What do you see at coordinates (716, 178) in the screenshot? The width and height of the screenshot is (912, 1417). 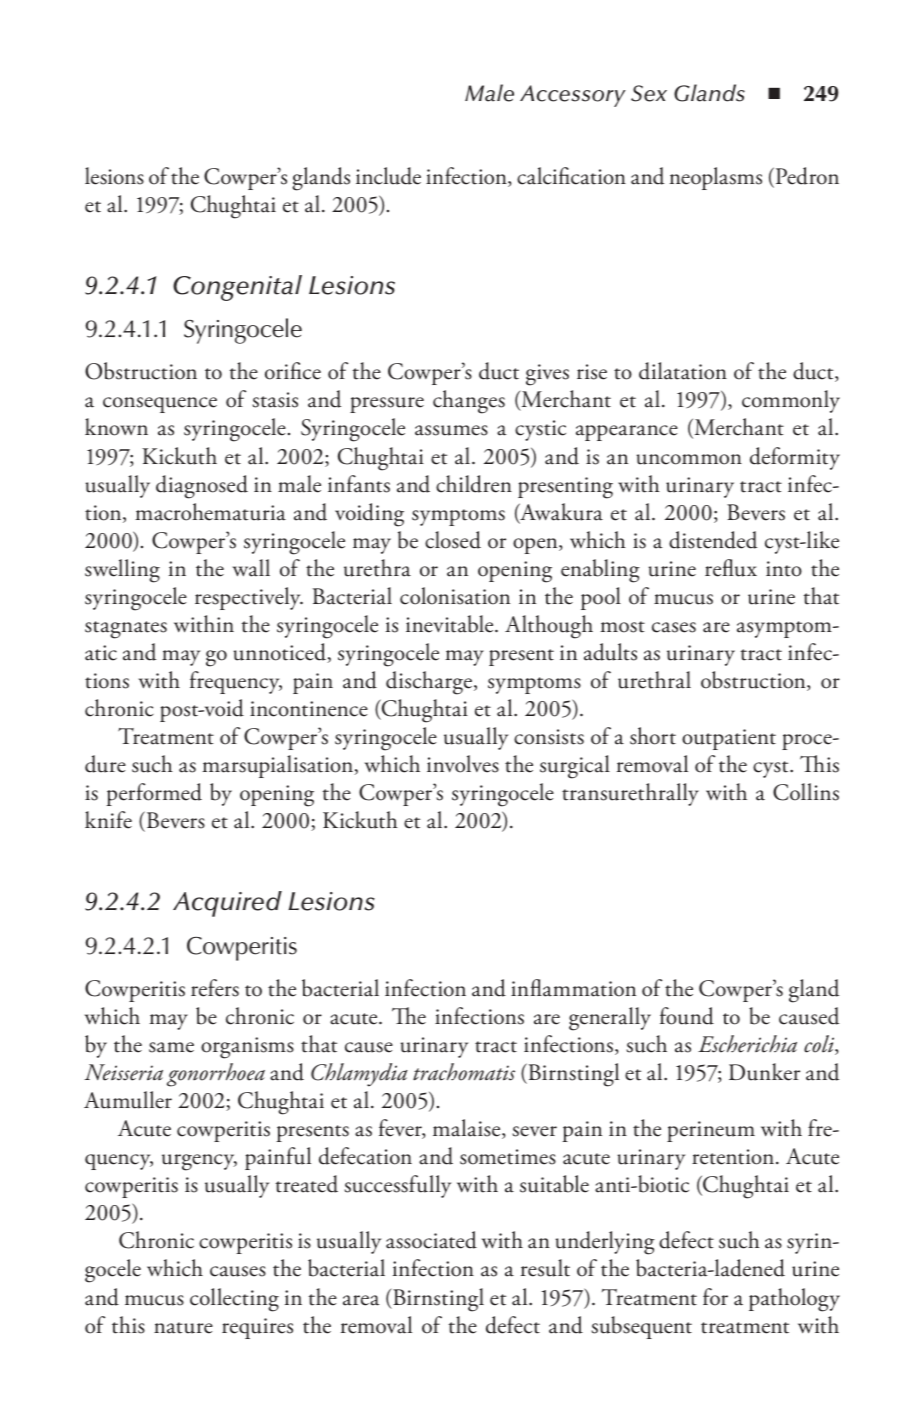 I see `neoplasms` at bounding box center [716, 178].
